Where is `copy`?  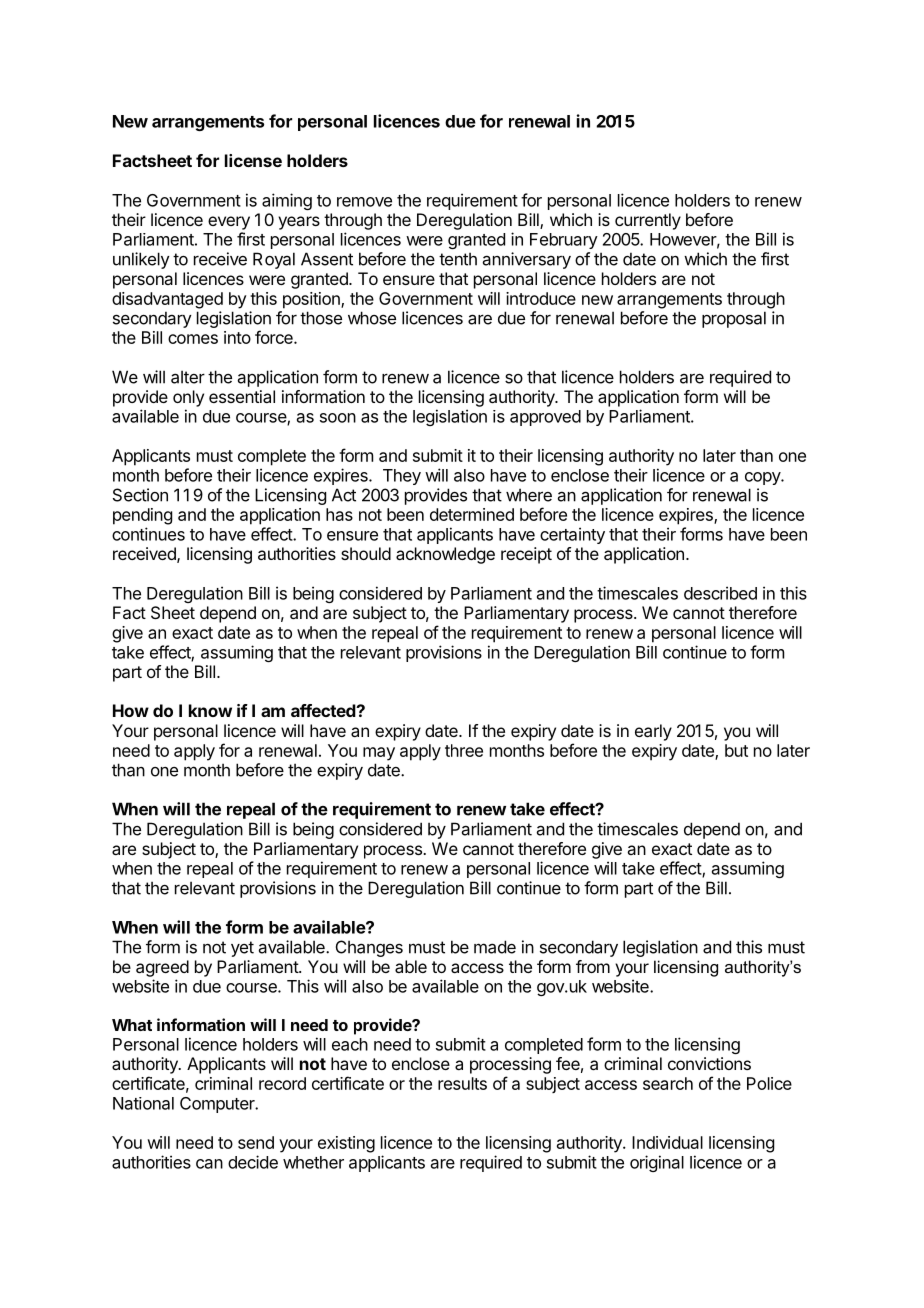
copy is located at coordinates (763, 478).
